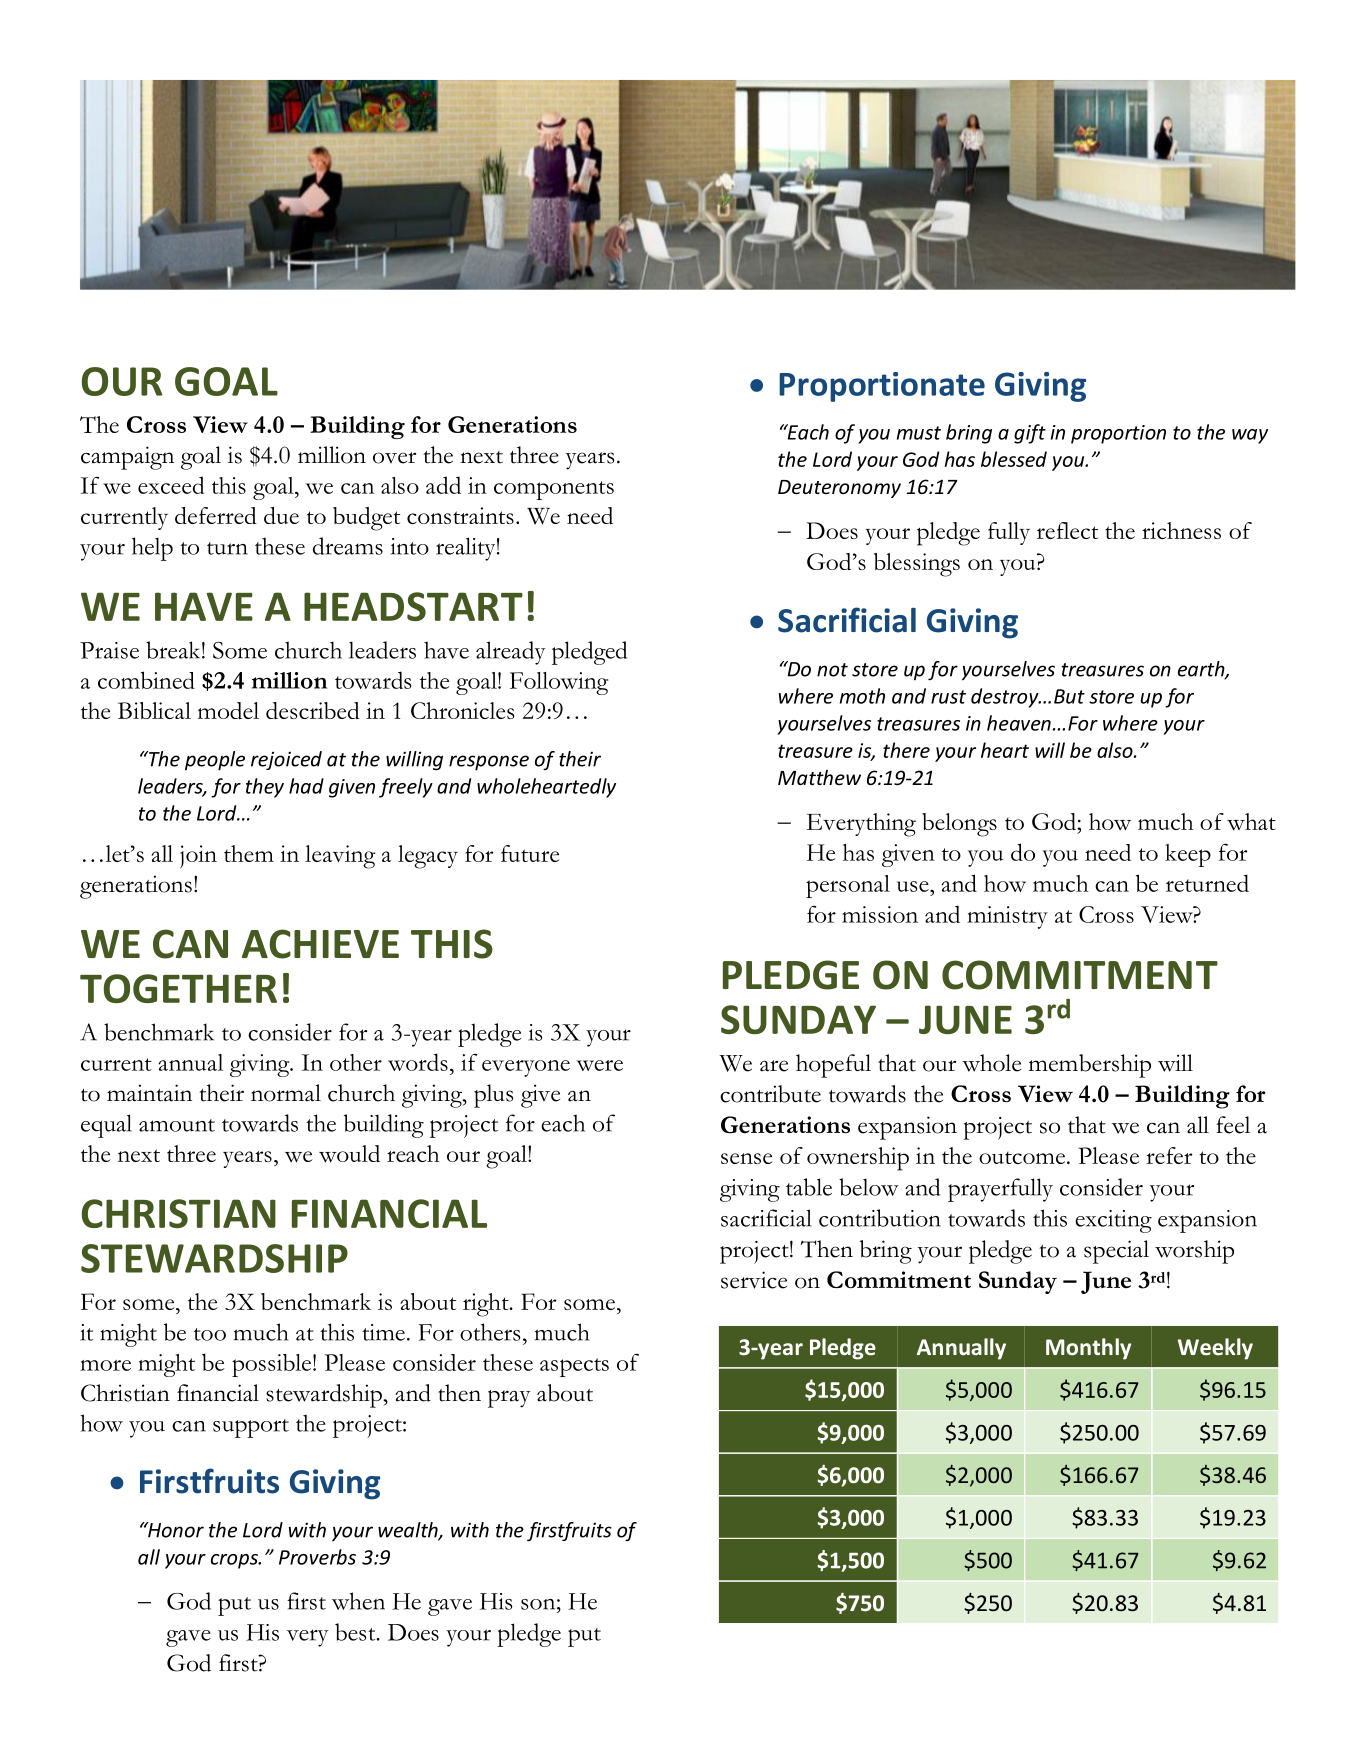 The image size is (1359, 1758). What do you see at coordinates (409, 1531) in the document?
I see `wealth` at bounding box center [409, 1531].
